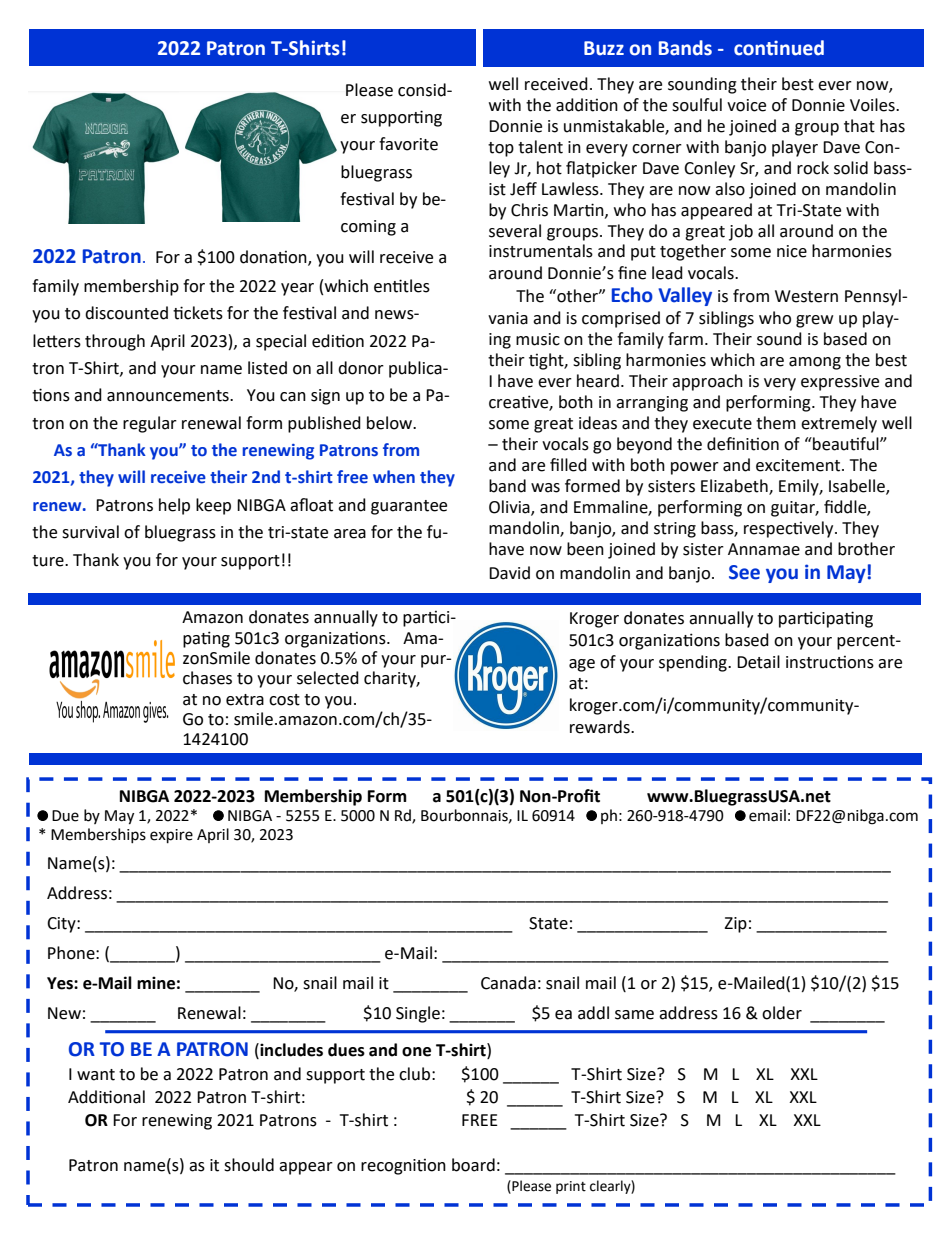 Image resolution: width=952 pixels, height=1233 pixels. I want to click on Zip, so click(735, 925).
